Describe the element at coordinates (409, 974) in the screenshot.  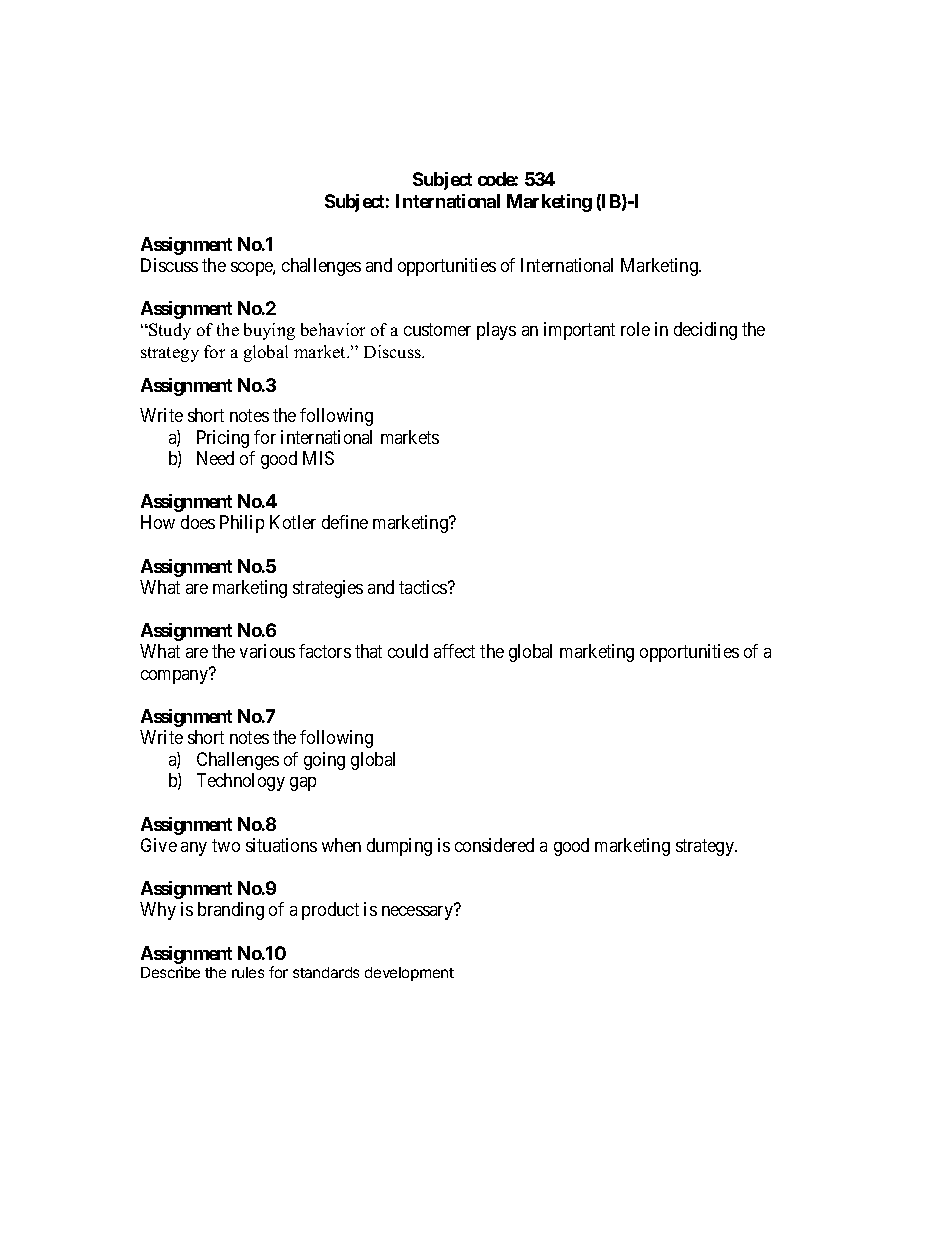
I see `development` at that location.
